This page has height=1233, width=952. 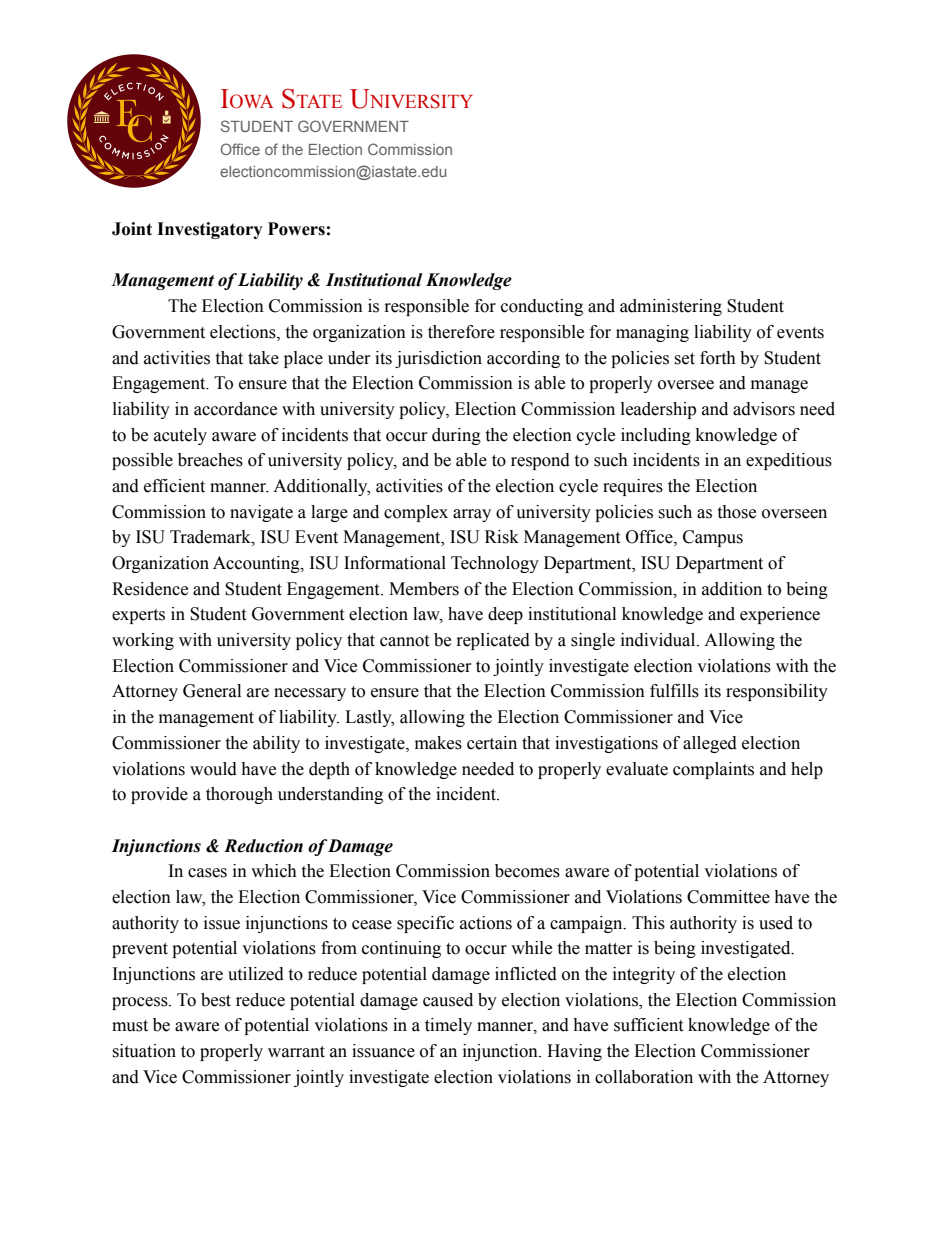 What do you see at coordinates (659, 640) in the page?
I see `individual` at bounding box center [659, 640].
